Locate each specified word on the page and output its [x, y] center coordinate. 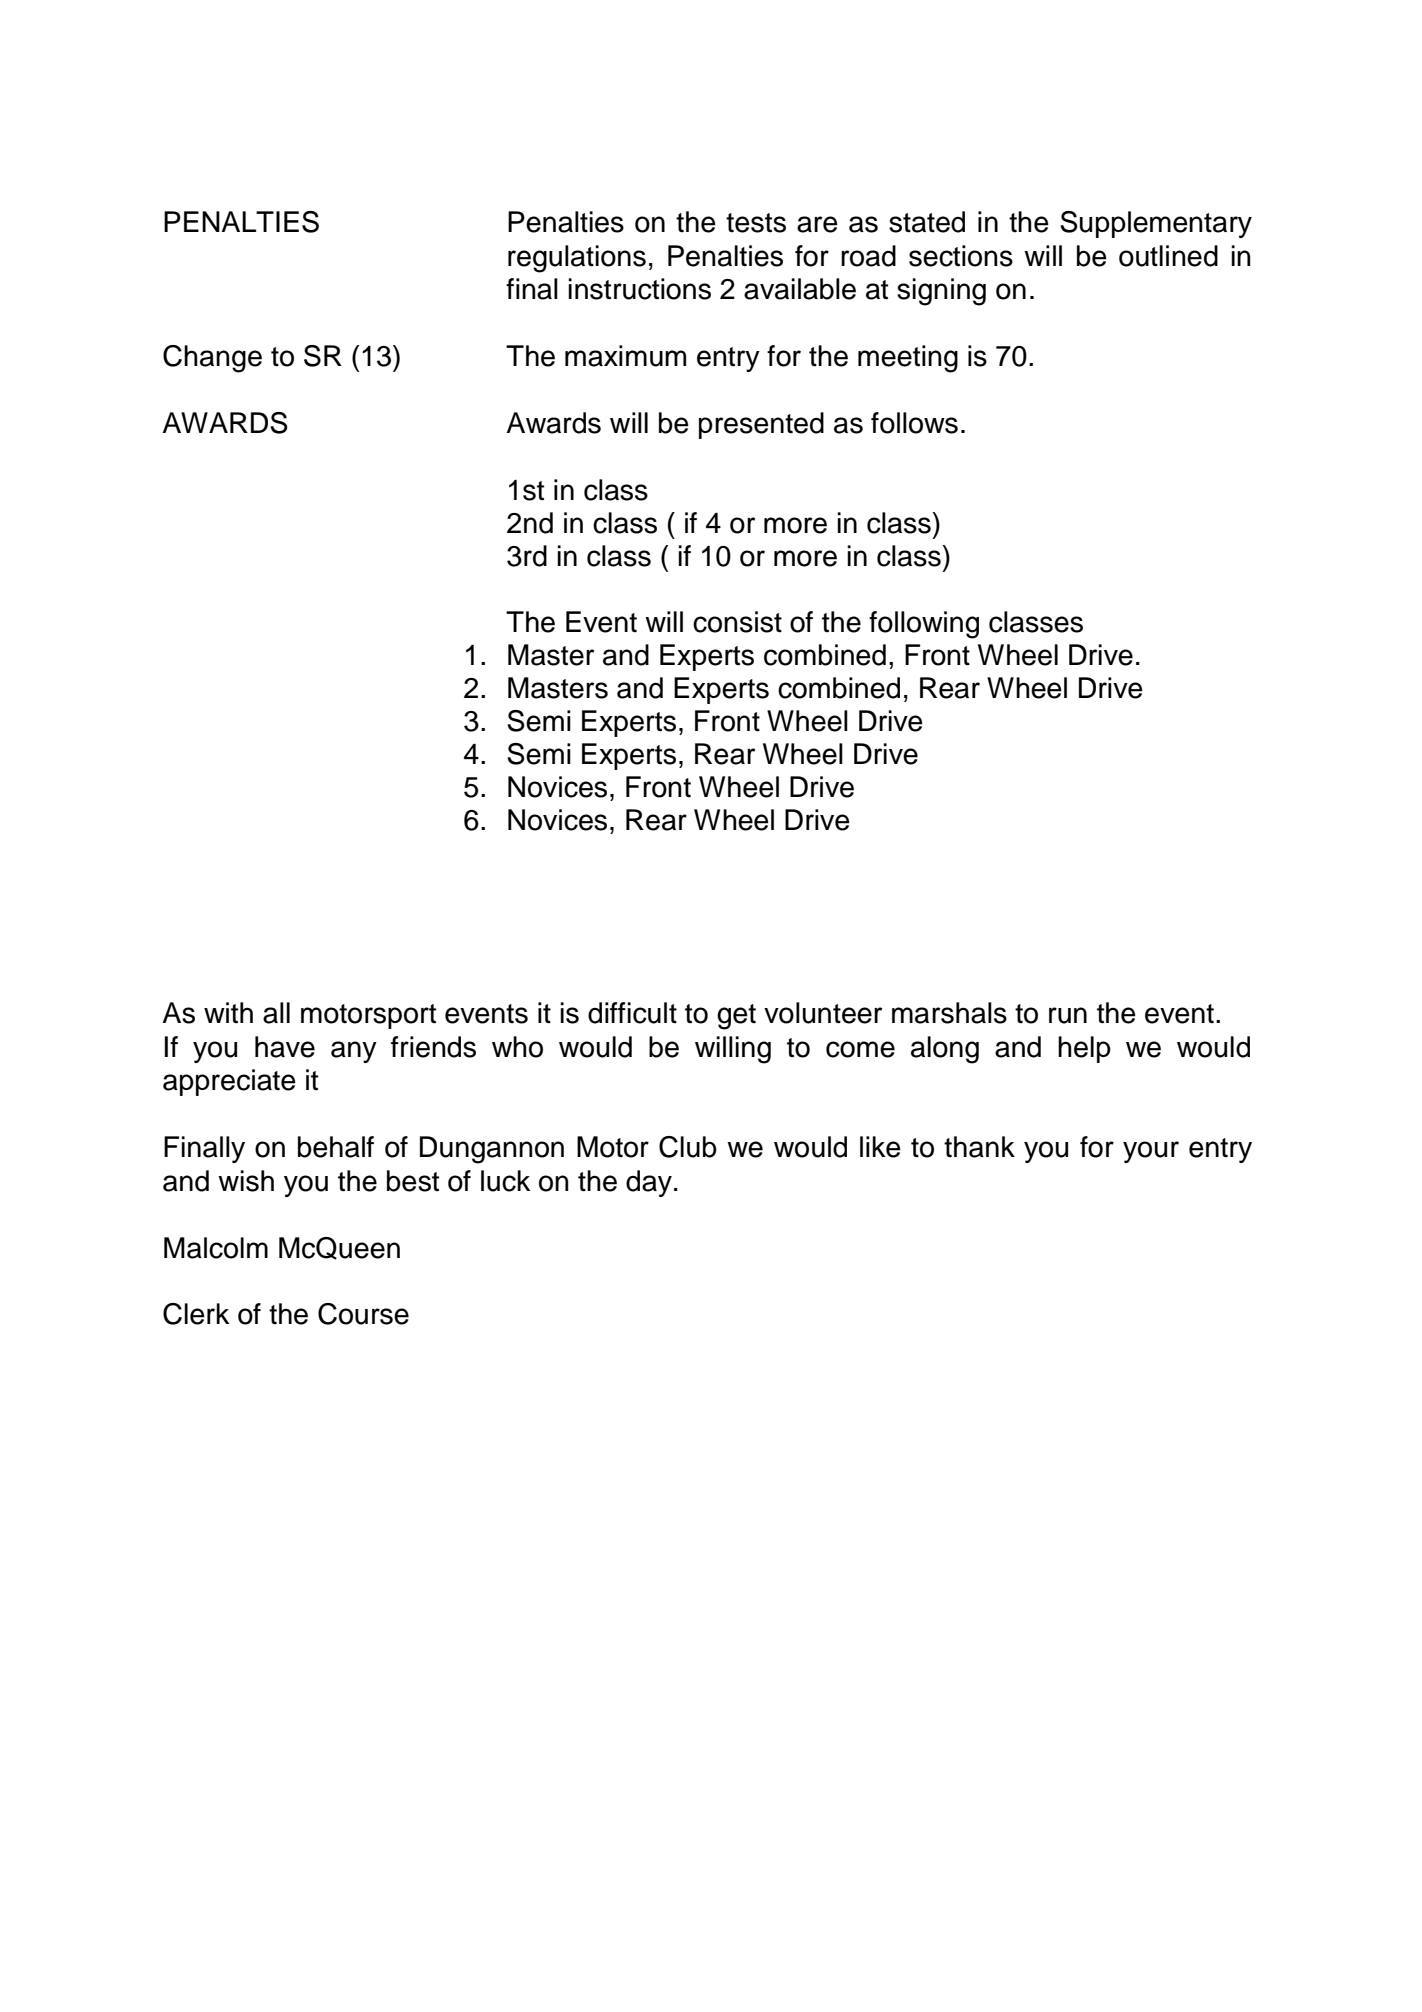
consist [737, 622]
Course [363, 1314]
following [924, 625]
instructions [639, 289]
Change [212, 359]
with [228, 1013]
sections [961, 256]
